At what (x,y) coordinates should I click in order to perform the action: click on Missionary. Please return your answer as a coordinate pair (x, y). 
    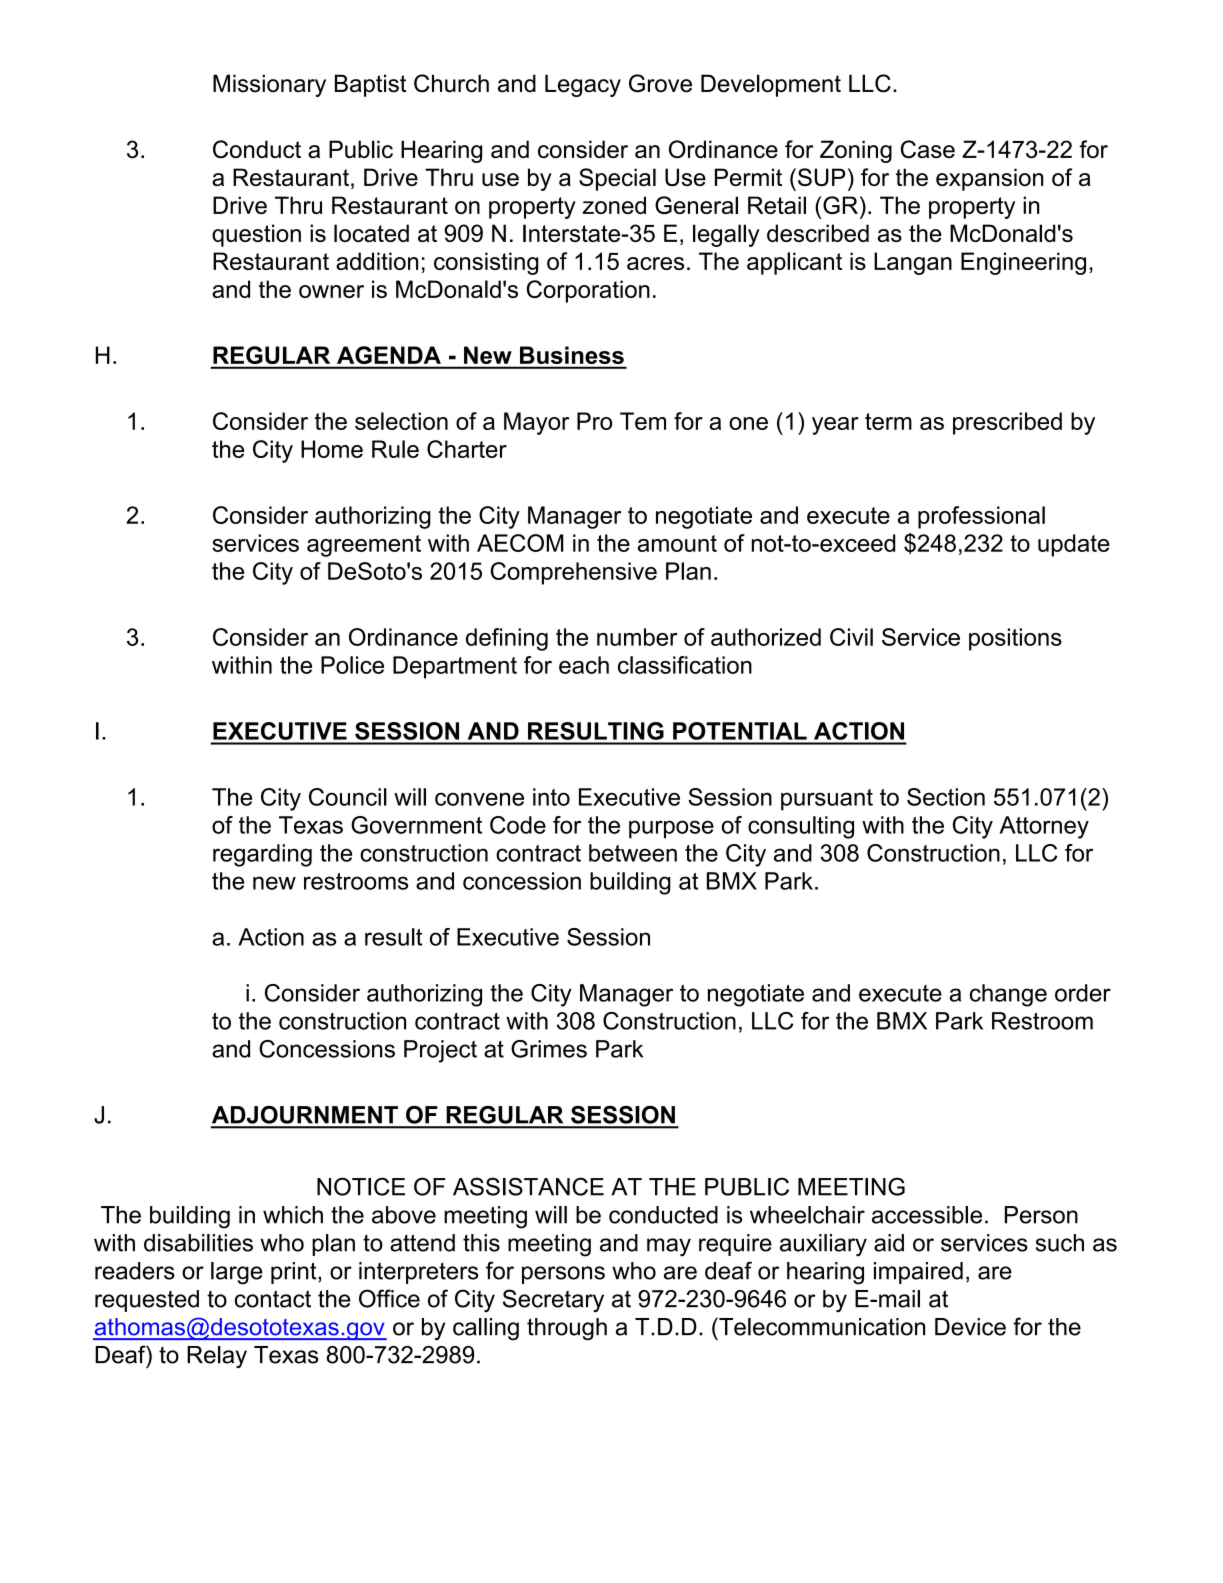
    Looking at the image, I should click on (269, 85).
